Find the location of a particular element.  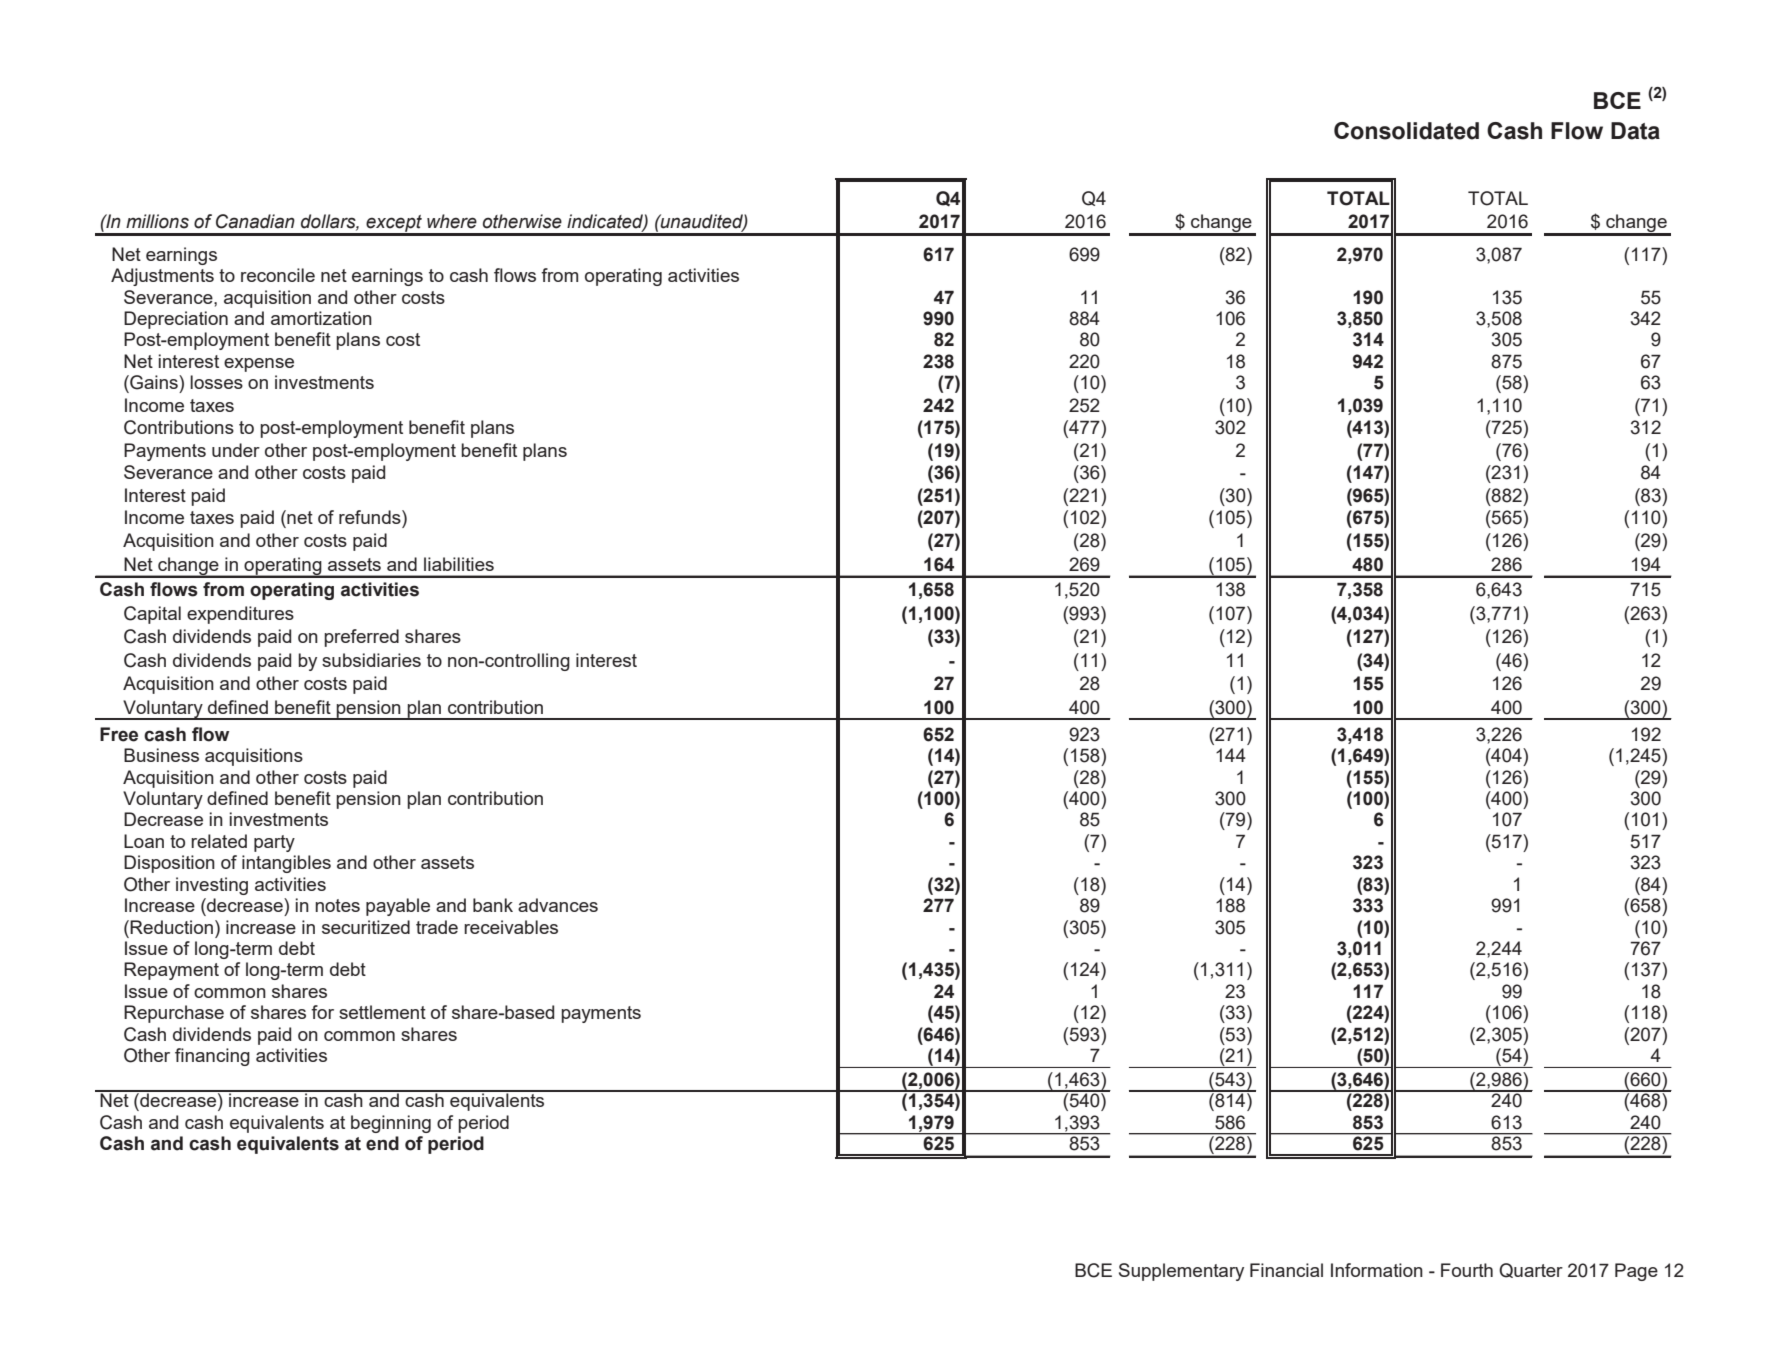

Data is located at coordinates (1635, 131).
